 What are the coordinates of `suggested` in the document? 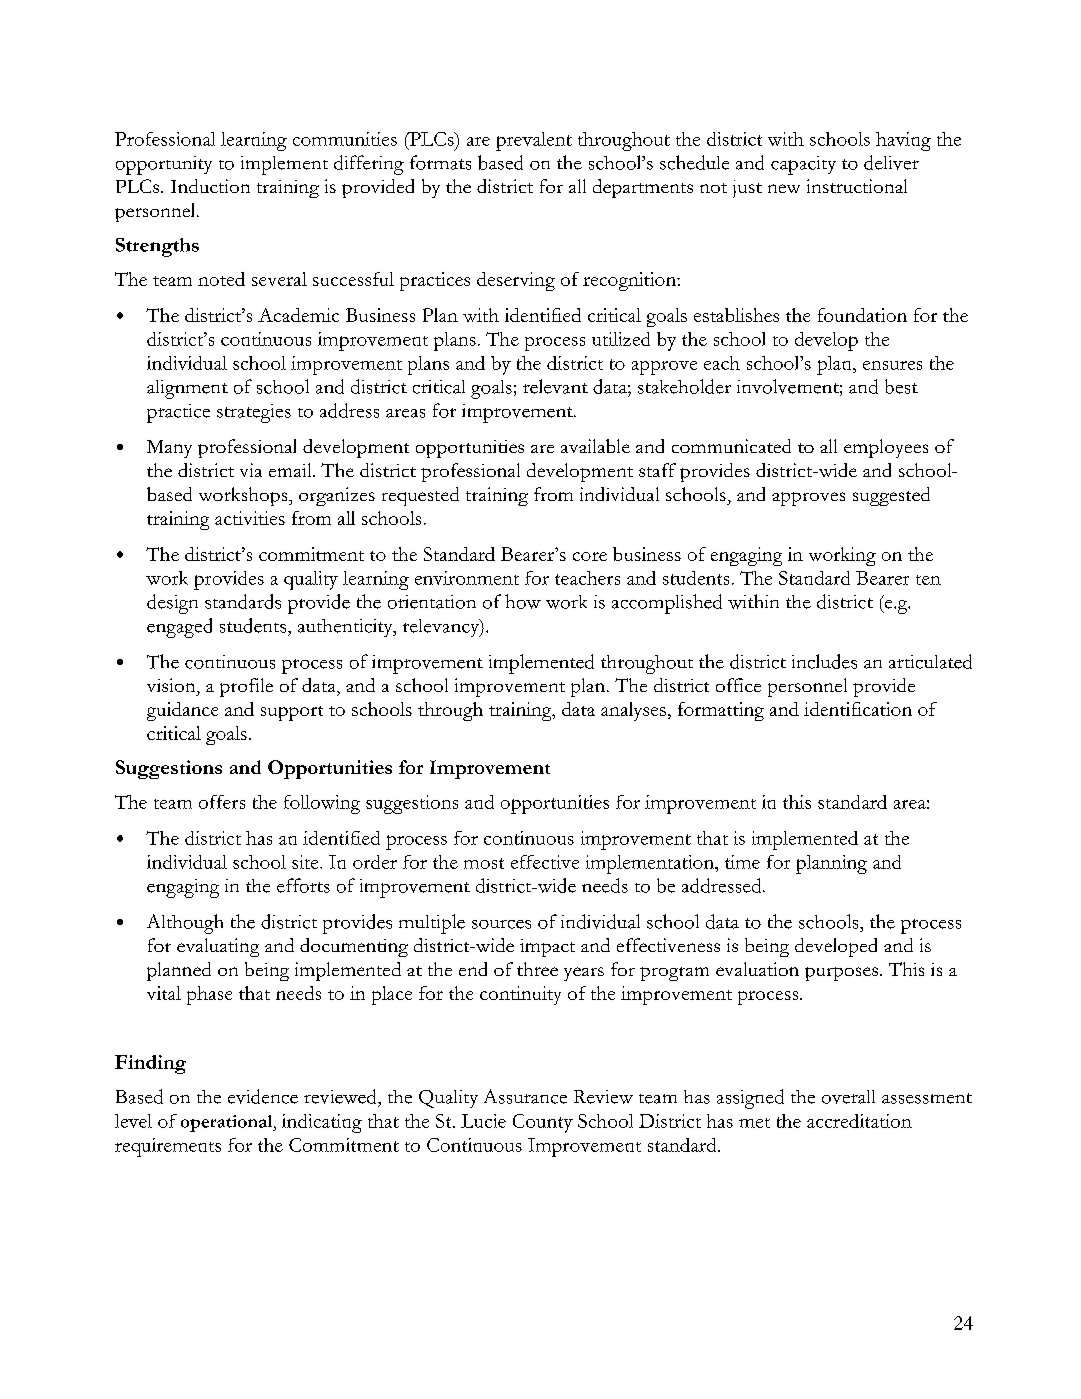 It's located at (891, 496).
